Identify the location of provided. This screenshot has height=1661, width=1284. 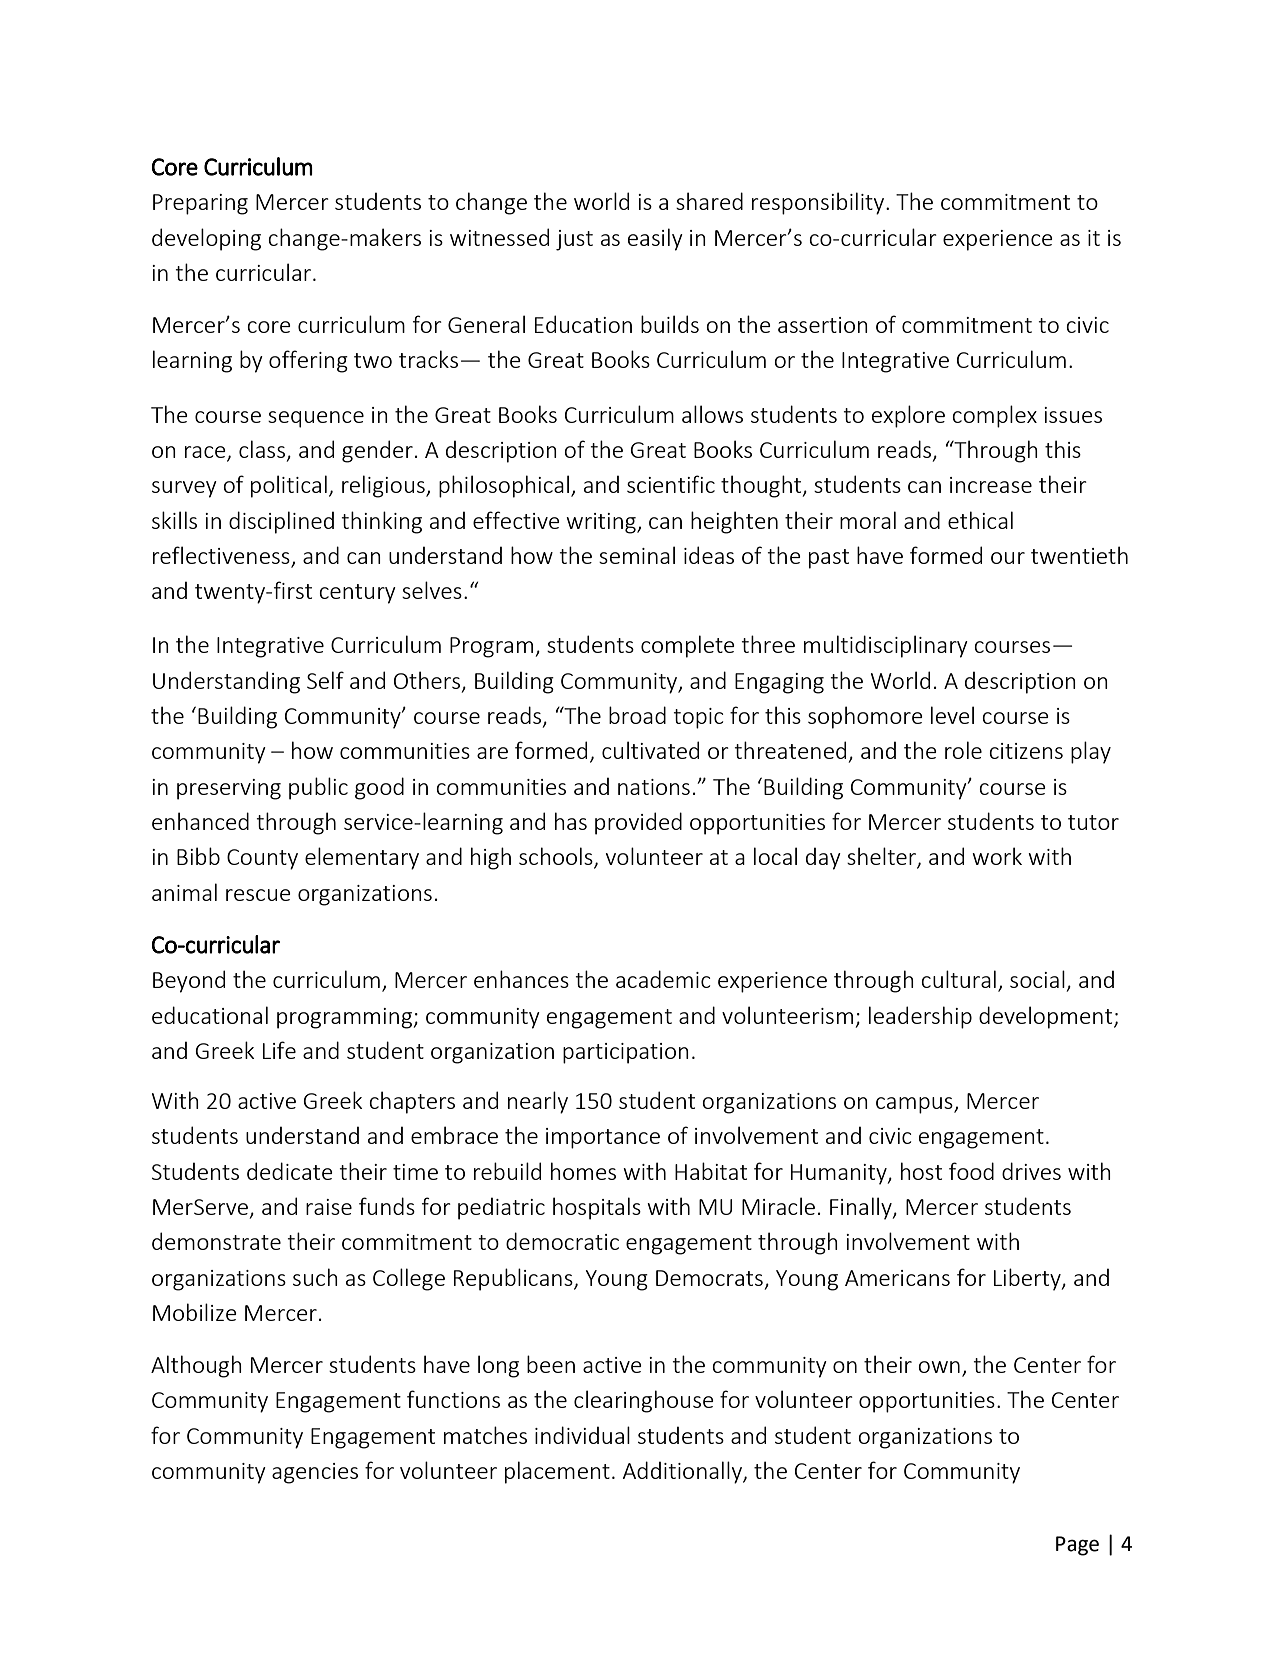
(638, 823).
